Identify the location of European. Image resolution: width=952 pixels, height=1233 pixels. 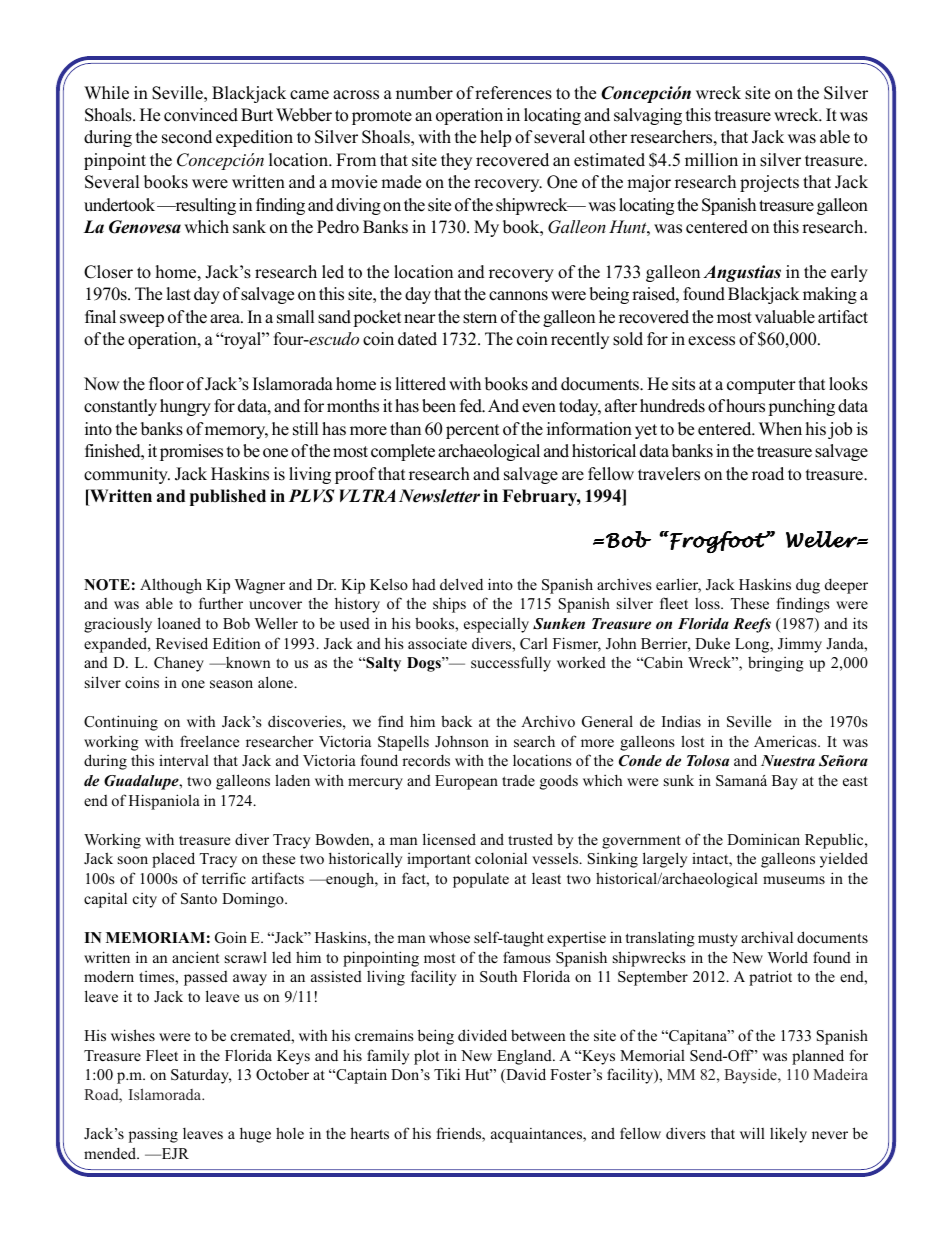
(466, 782).
